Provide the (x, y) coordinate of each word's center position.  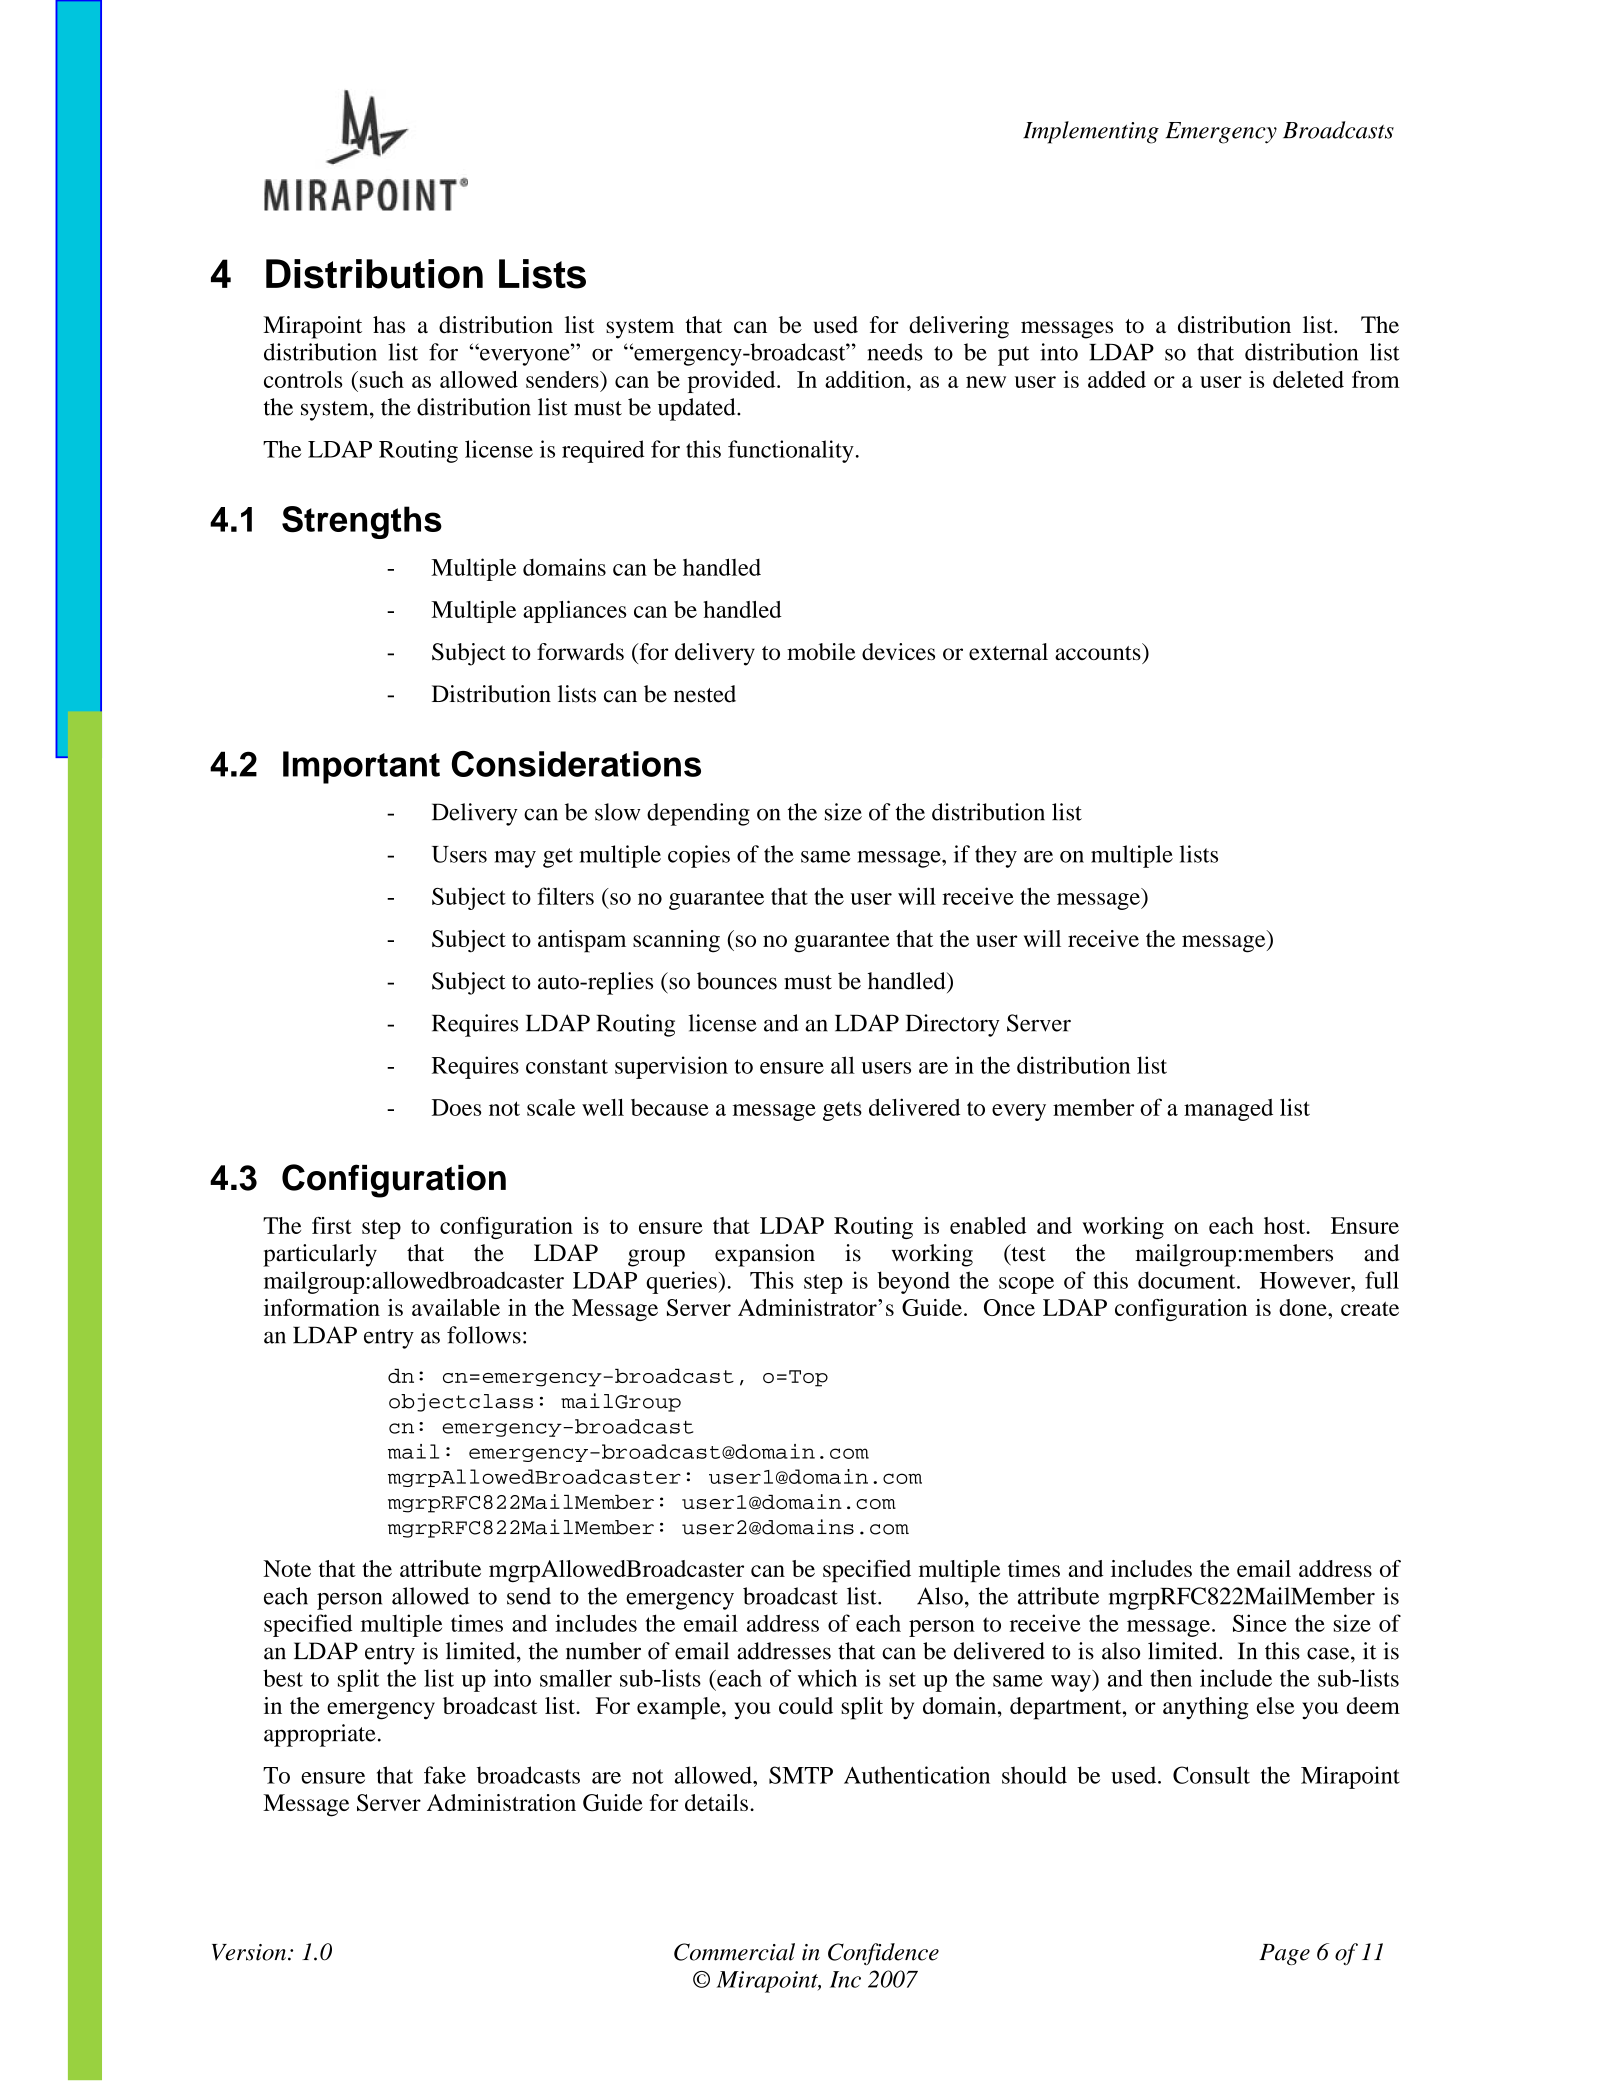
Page (1284, 1954)
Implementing (1091, 132)
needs (895, 352)
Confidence (883, 1954)
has (389, 325)
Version (250, 1952)
